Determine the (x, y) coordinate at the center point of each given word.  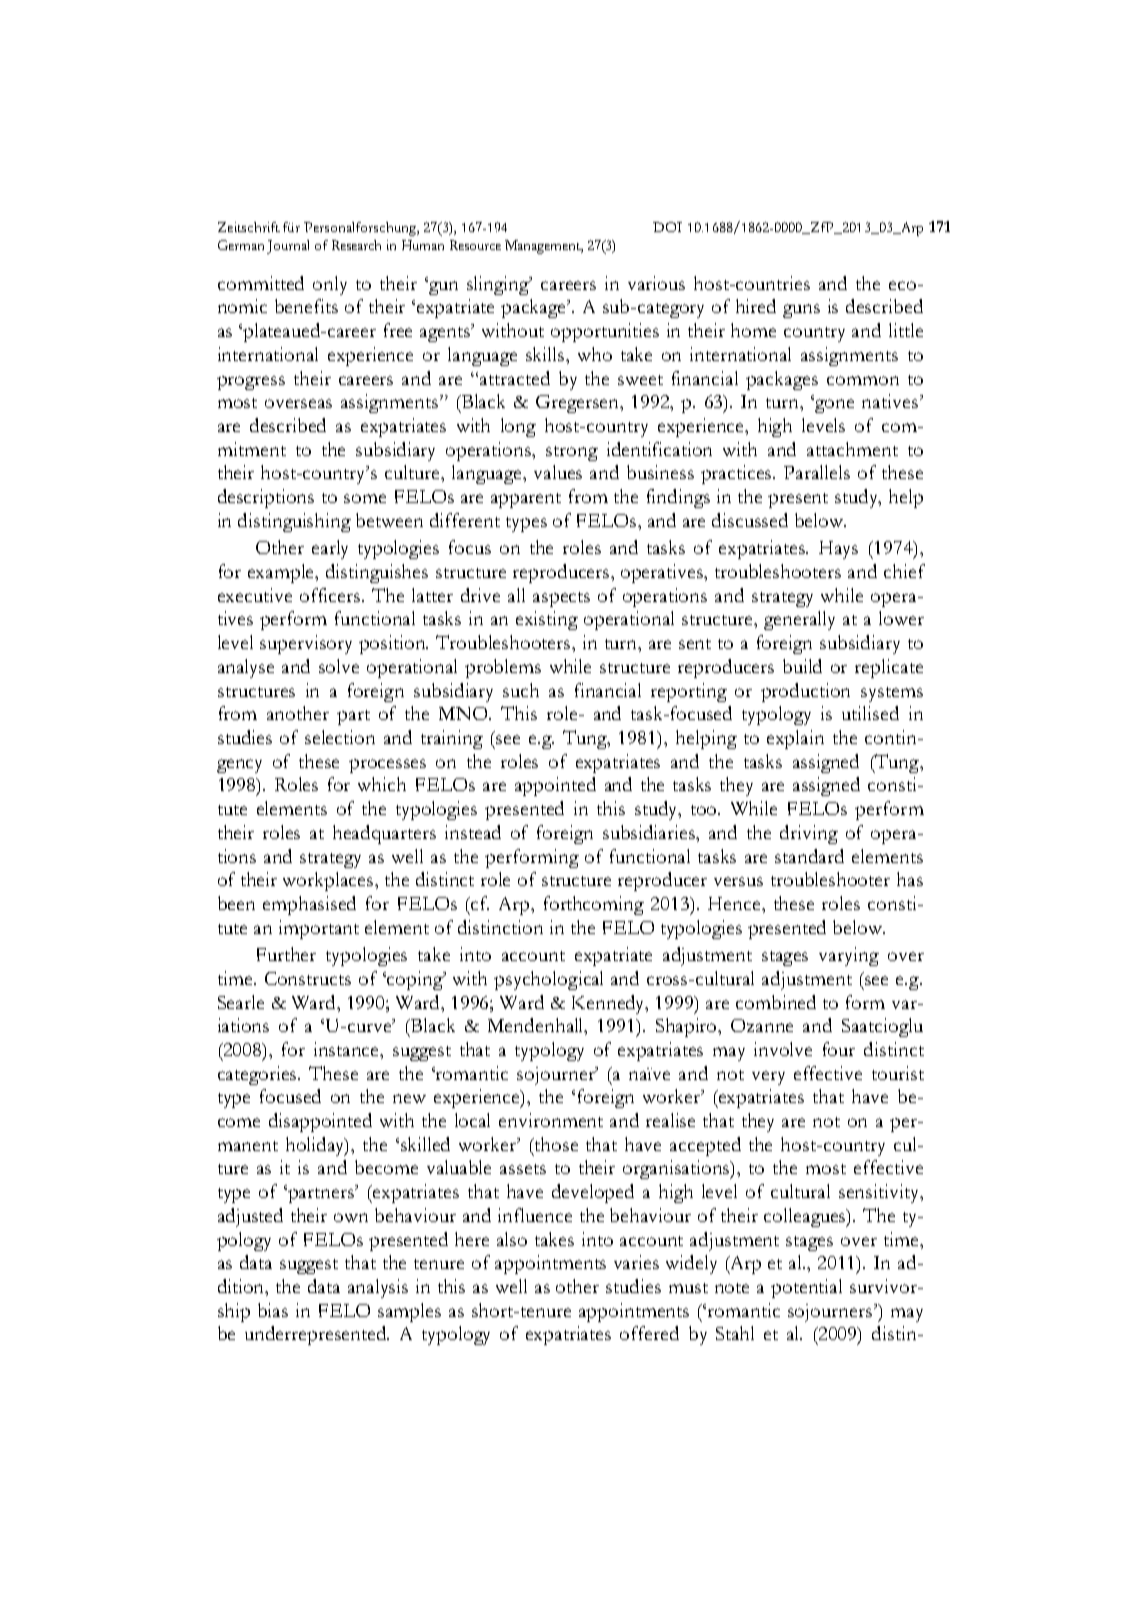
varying (849, 956)
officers (331, 595)
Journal (288, 247)
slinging (499, 285)
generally (799, 620)
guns (801, 311)
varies (636, 1262)
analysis (378, 1288)
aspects (561, 599)
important (319, 929)
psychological (548, 980)
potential (806, 1288)
